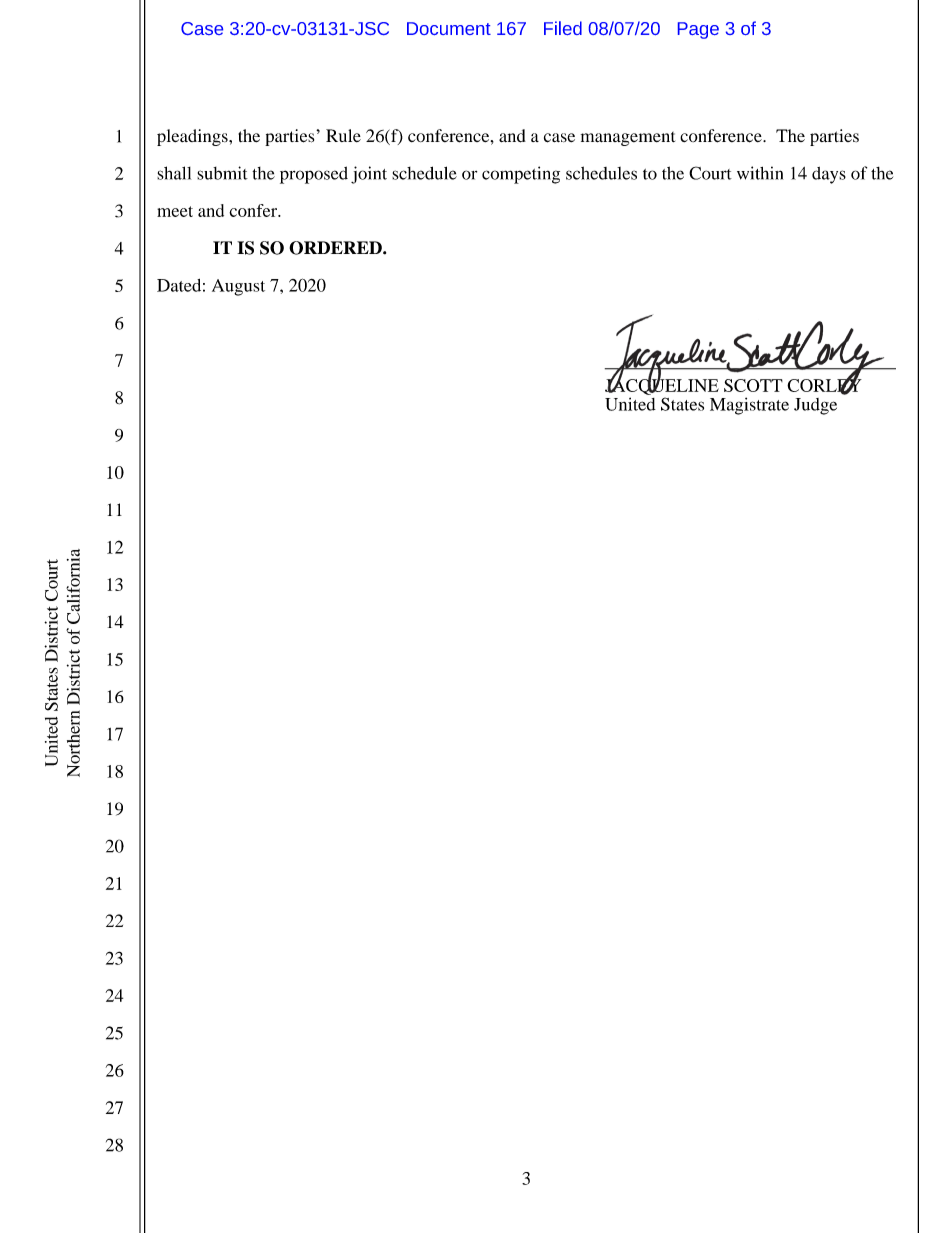 Image resolution: width=952 pixels, height=1233 pixels. What do you see at coordinates (760, 173) in the document?
I see `within` at bounding box center [760, 173].
